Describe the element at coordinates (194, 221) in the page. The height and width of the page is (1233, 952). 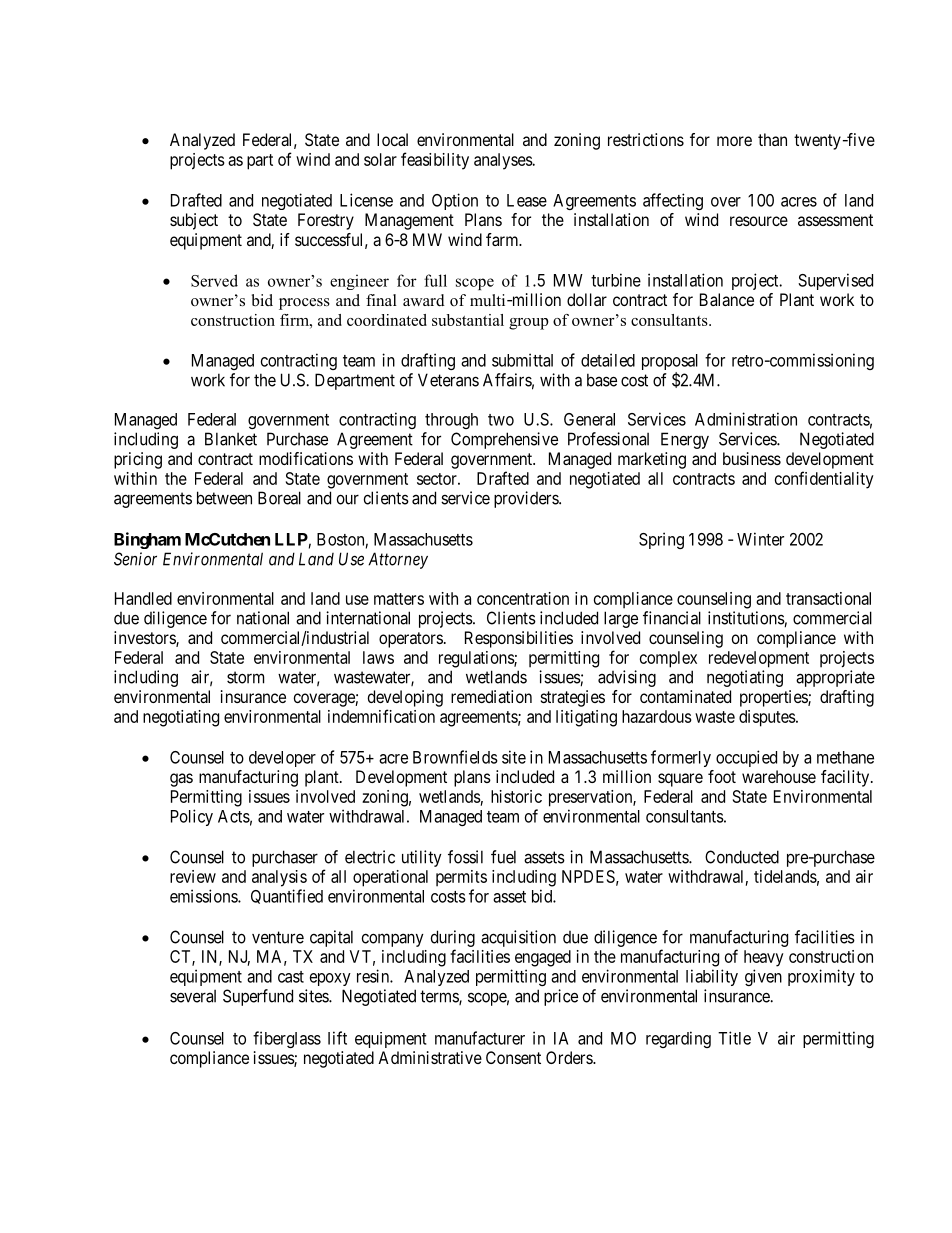
I see `subject` at that location.
